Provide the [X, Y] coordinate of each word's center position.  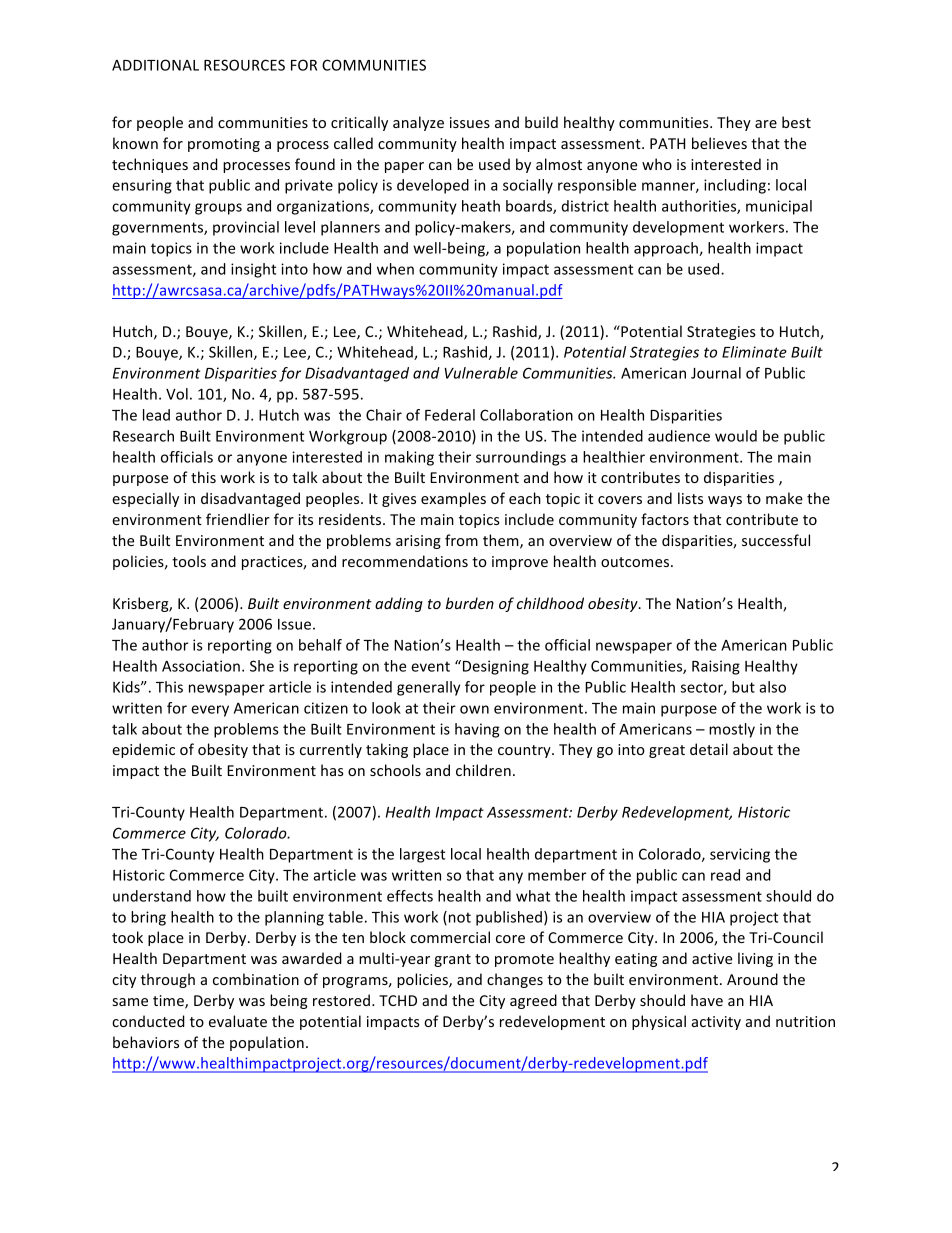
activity [716, 1023]
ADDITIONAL [155, 65]
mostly [732, 730]
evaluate [238, 1021]
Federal [450, 415]
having [477, 730]
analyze [418, 123]
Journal [716, 373]
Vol [177, 394]
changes [515, 980]
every [210, 711]
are [766, 124]
